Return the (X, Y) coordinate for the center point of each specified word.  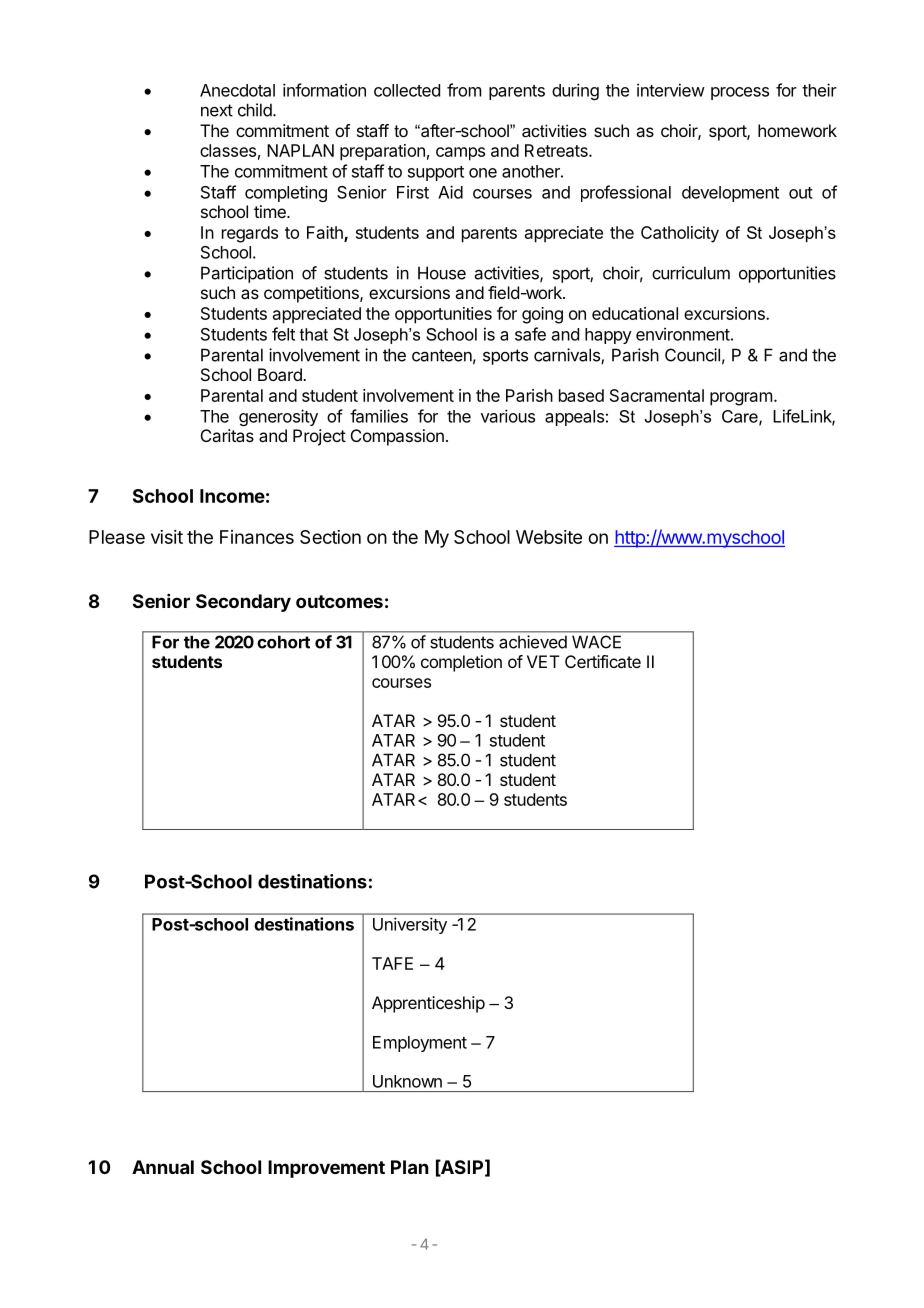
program (741, 399)
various (508, 416)
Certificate (603, 661)
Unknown (407, 1081)
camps (460, 154)
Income (232, 496)
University (410, 925)
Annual (163, 1167)
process (740, 93)
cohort (283, 642)
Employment (420, 1044)
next (217, 110)
